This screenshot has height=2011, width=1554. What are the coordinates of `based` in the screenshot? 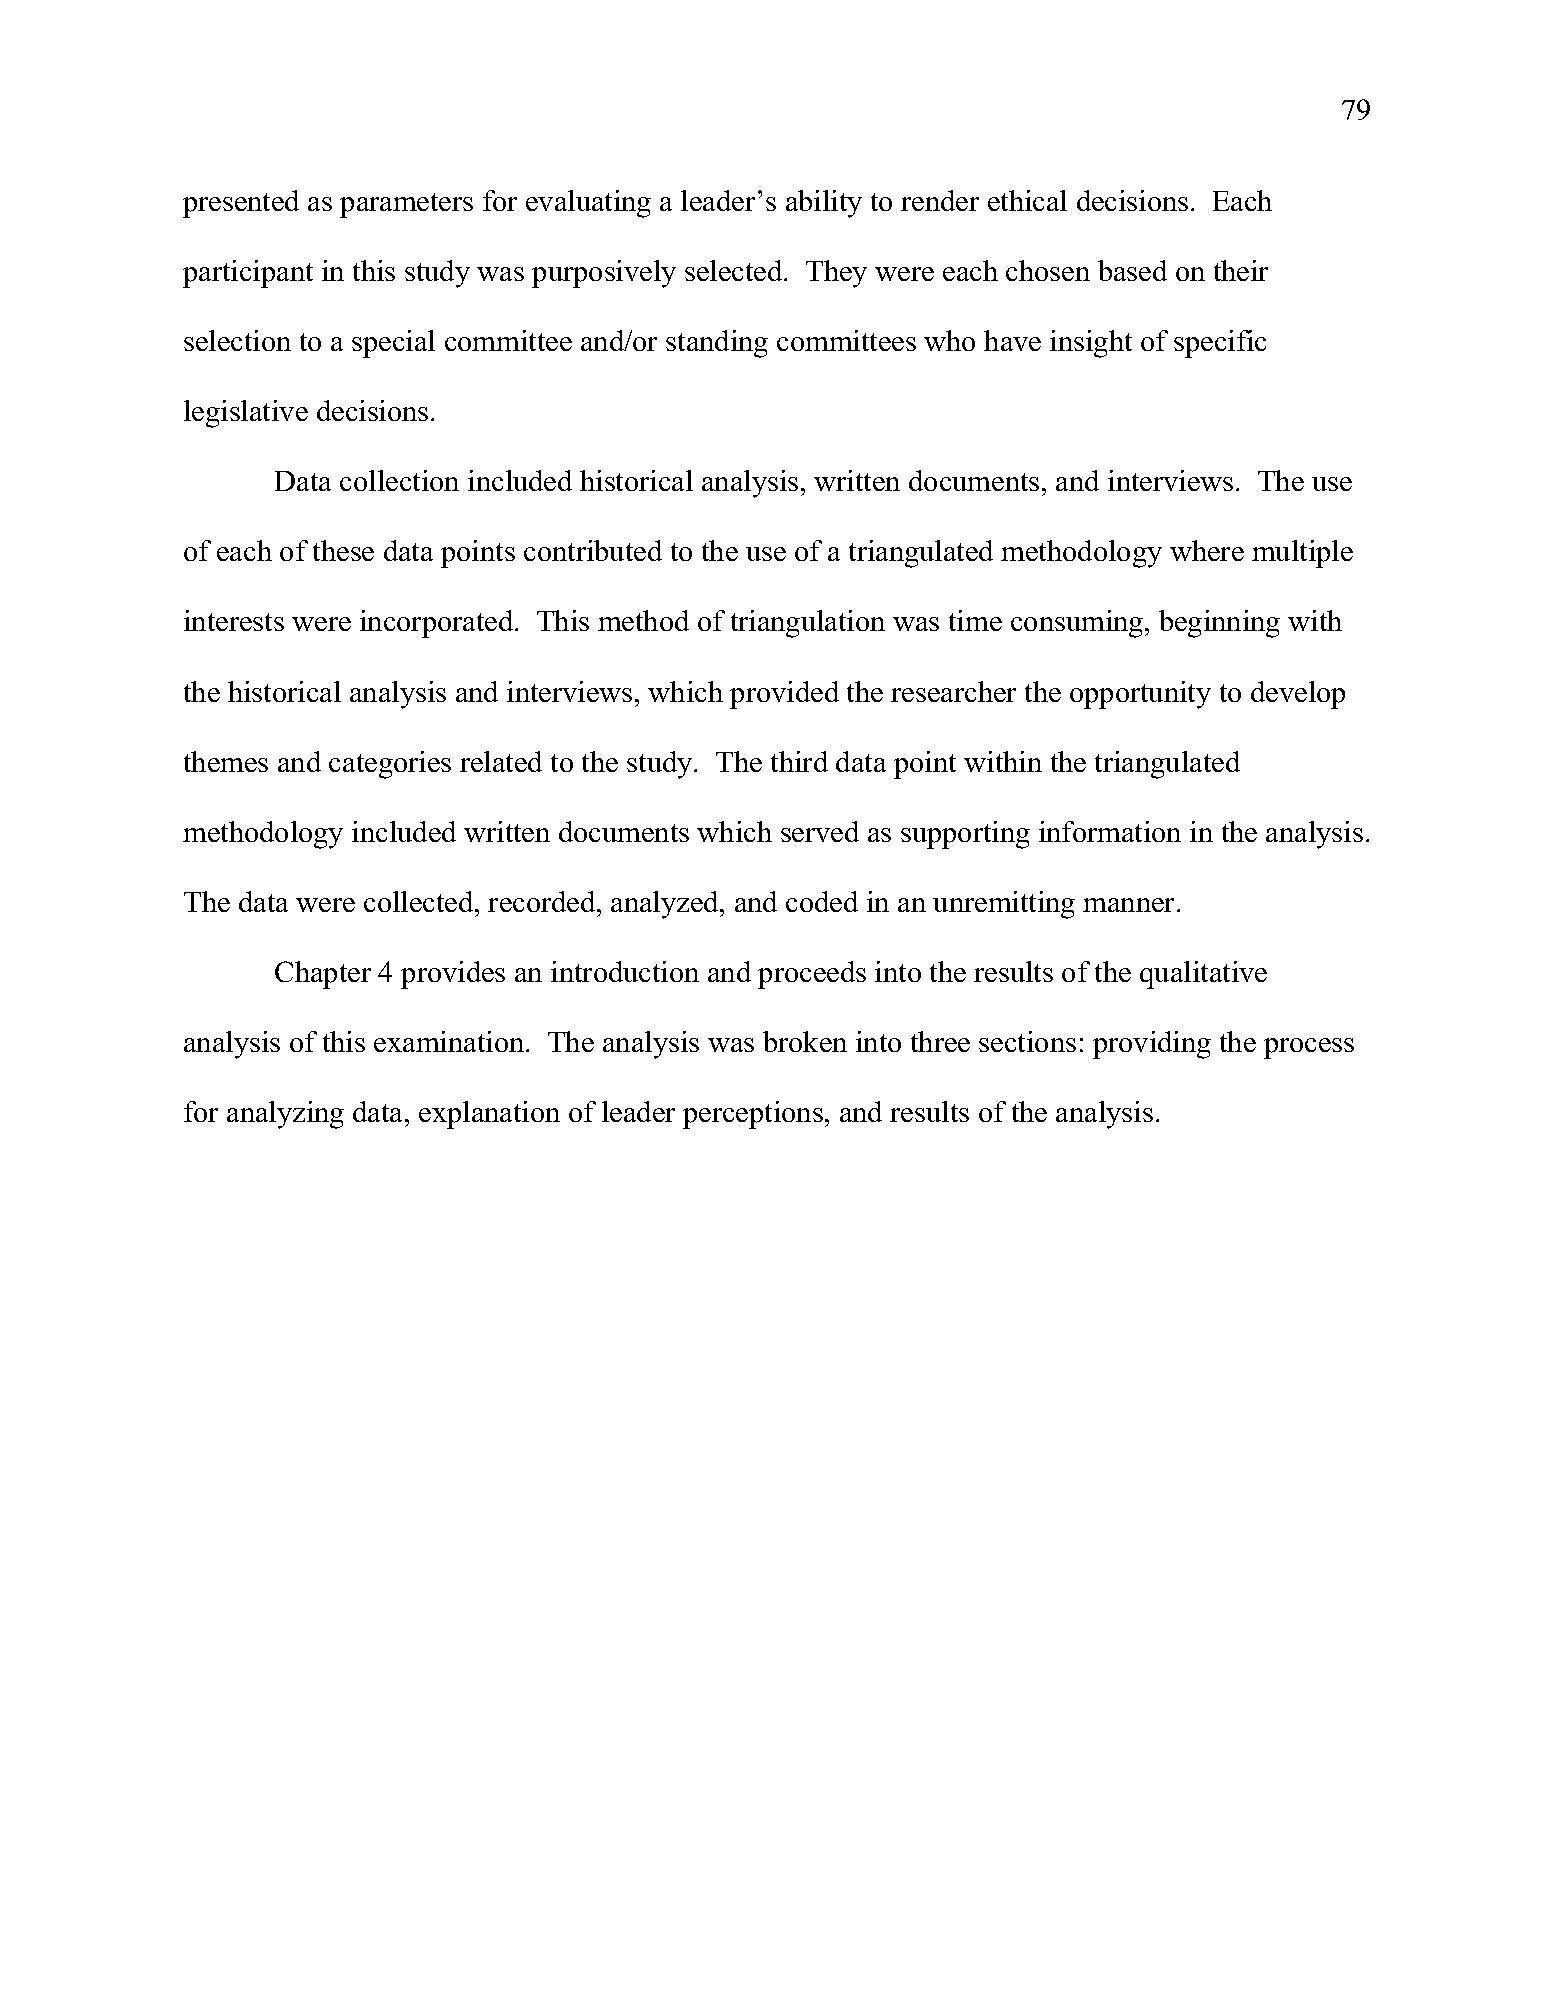 It's located at (1132, 270).
